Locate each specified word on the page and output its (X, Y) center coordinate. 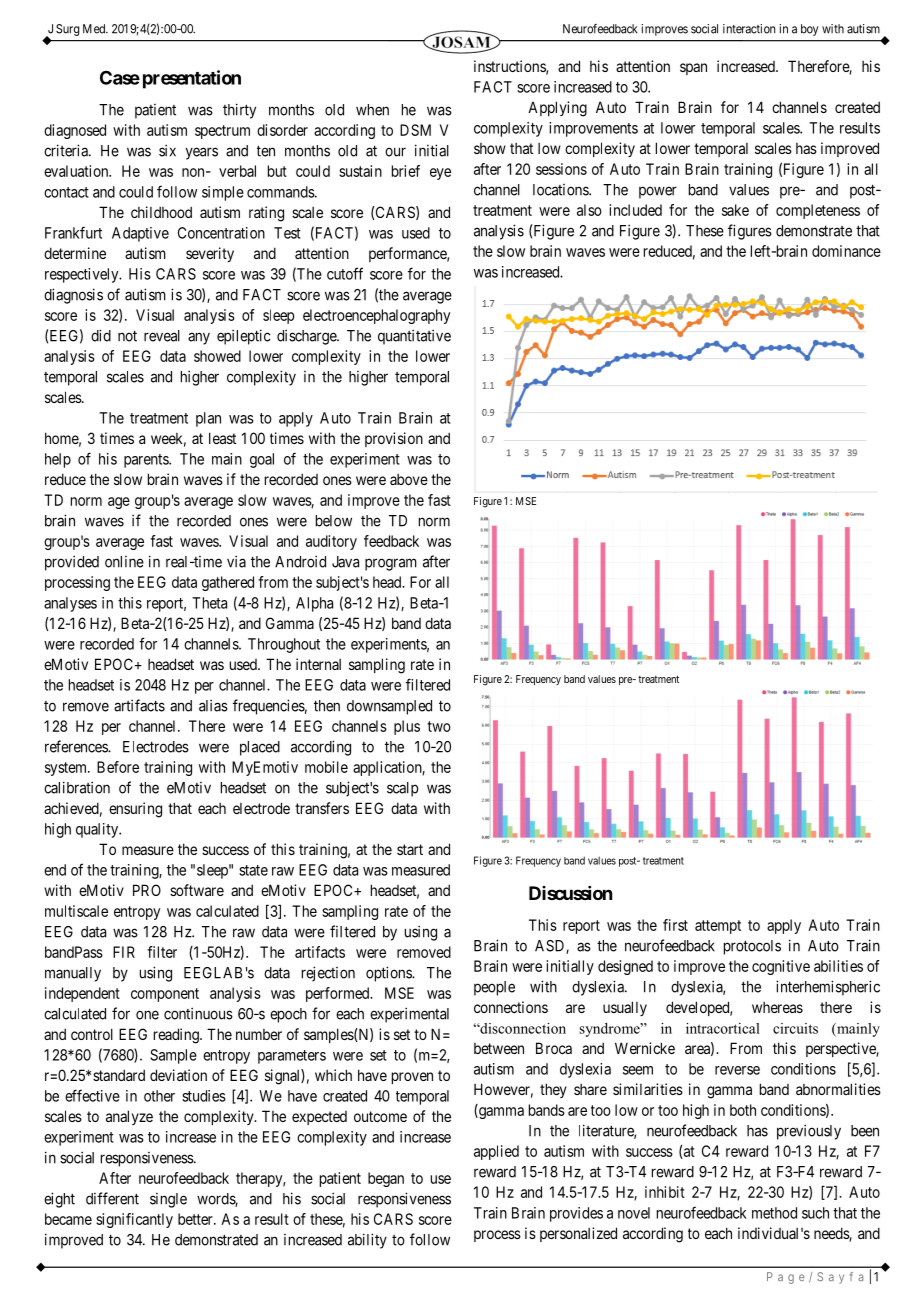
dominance (846, 251)
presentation (192, 79)
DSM (415, 130)
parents (147, 461)
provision (394, 439)
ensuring (135, 810)
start (410, 849)
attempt (718, 927)
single (168, 1200)
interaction (749, 29)
